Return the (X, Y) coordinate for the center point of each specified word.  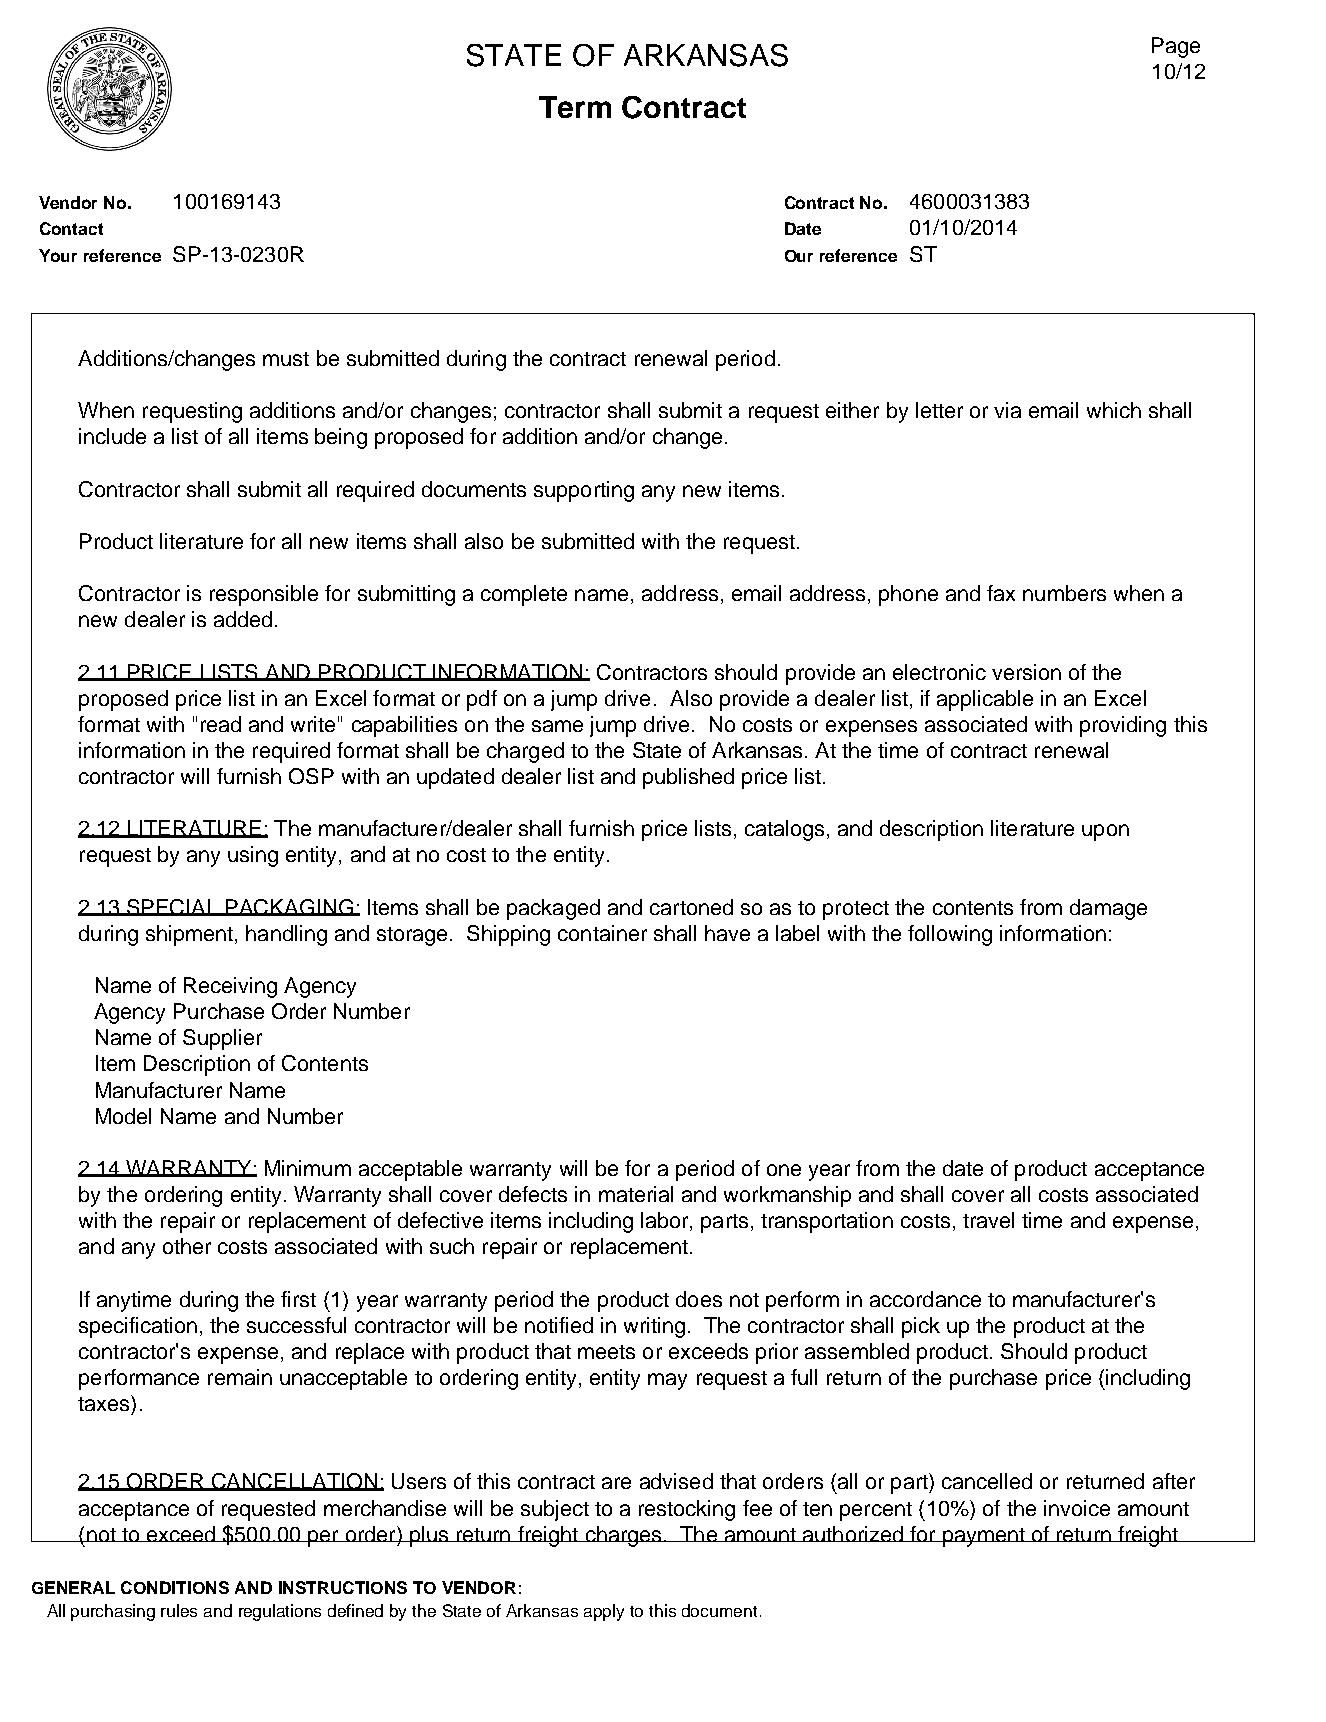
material (636, 1194)
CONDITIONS (175, 1587)
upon (1105, 832)
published (688, 778)
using (253, 856)
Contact (71, 228)
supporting (584, 491)
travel (988, 1220)
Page (1176, 47)
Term (575, 107)
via (1007, 410)
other (187, 1246)
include (112, 436)
